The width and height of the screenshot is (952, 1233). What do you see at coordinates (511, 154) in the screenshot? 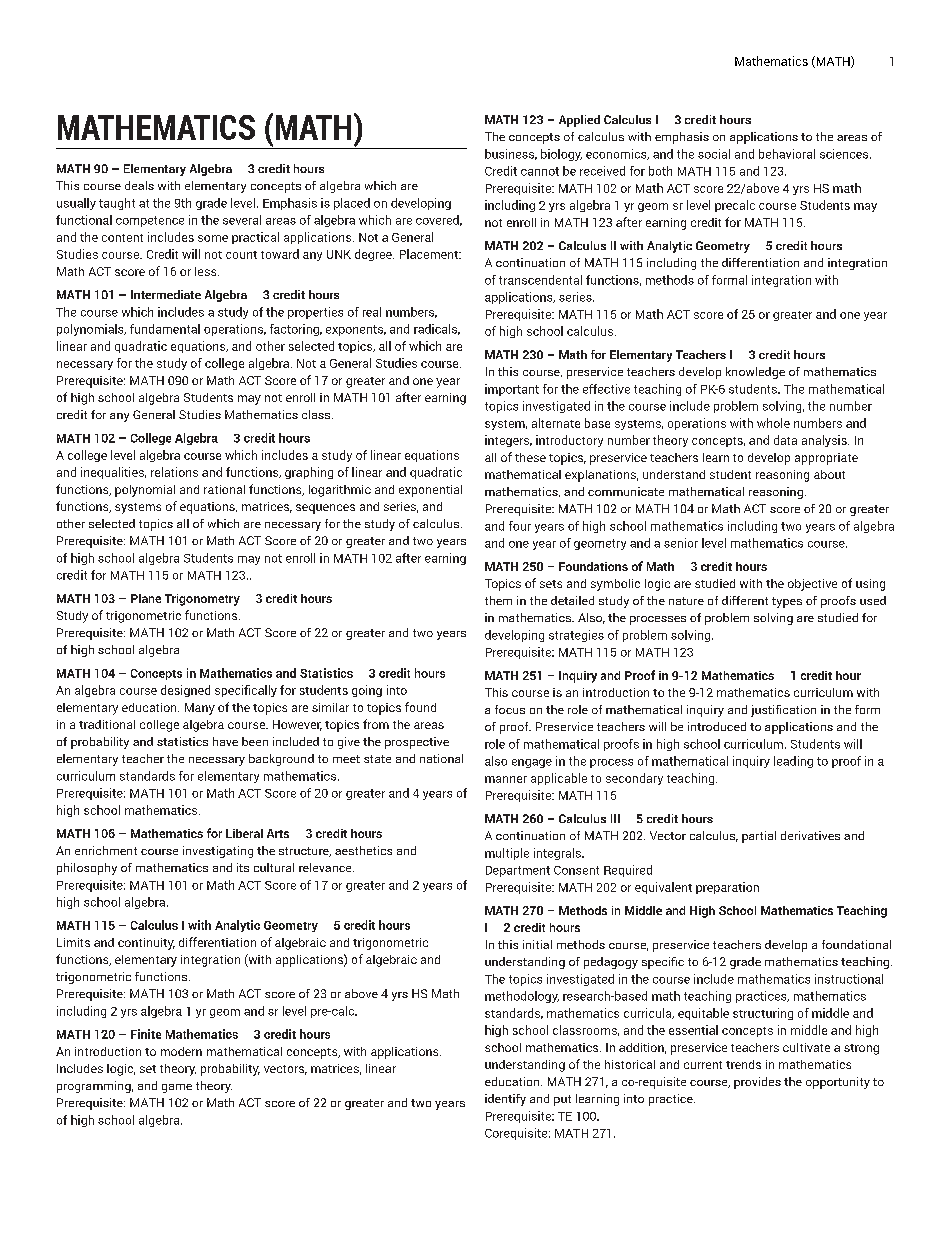
I see `business` at bounding box center [511, 154].
